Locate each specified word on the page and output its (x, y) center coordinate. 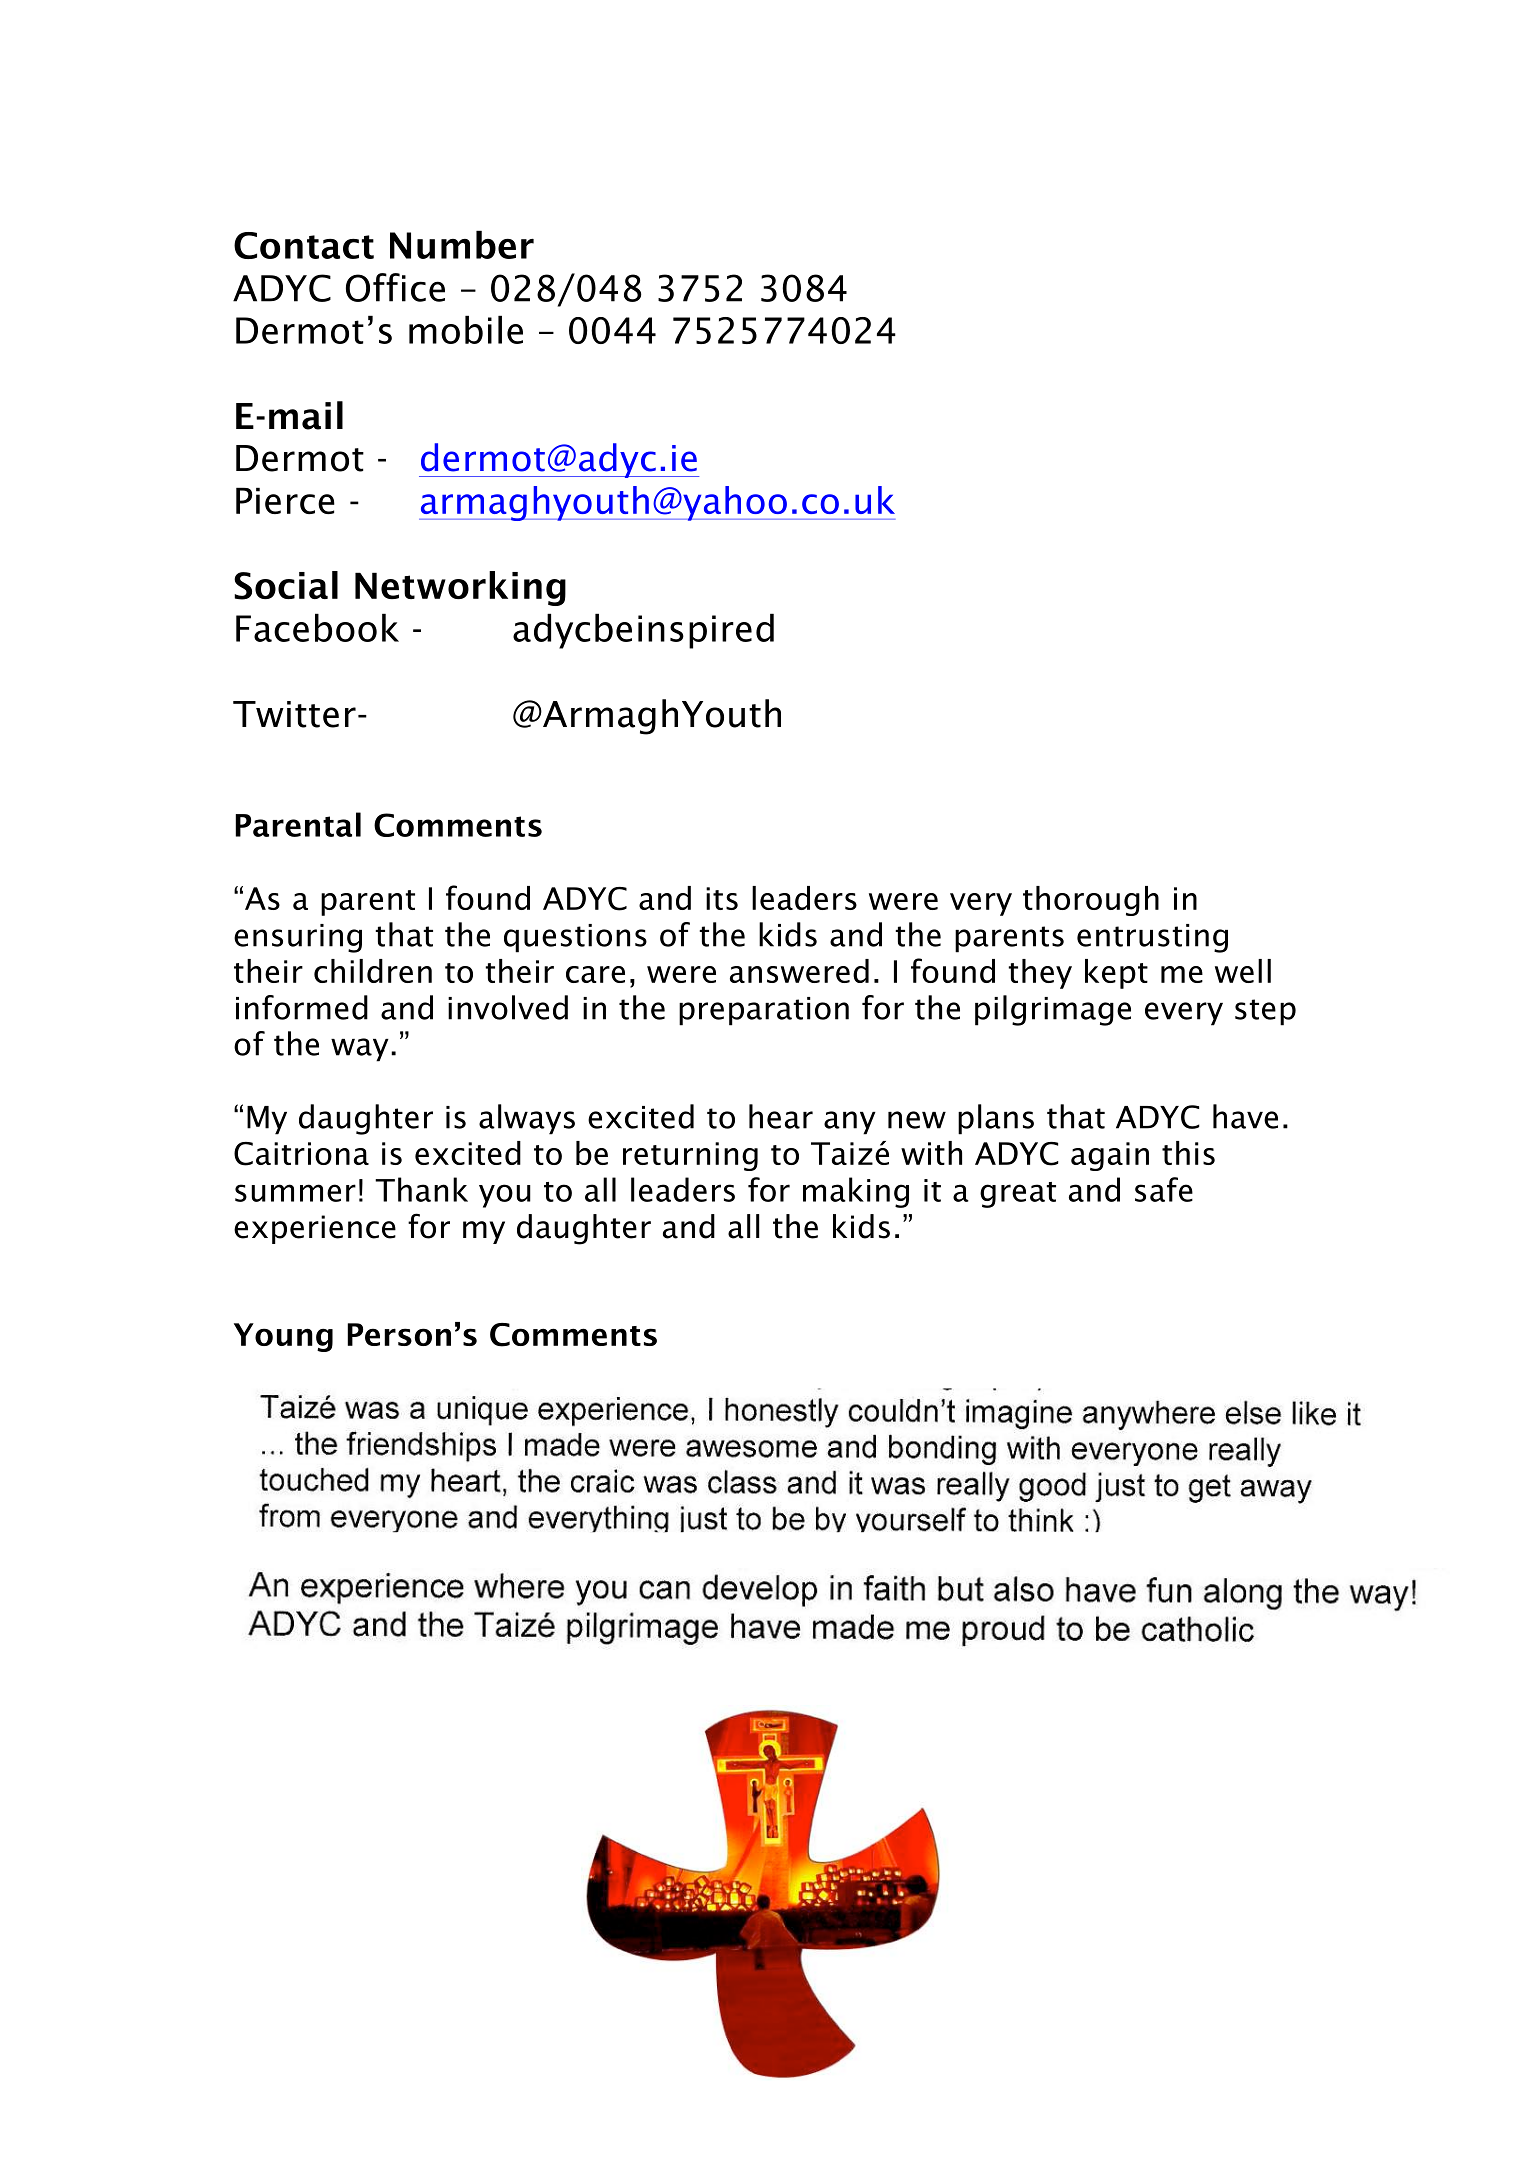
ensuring (298, 938)
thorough (1091, 901)
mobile (466, 329)
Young (283, 1337)
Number (462, 244)
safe (1164, 1189)
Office (395, 287)
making (856, 1192)
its (722, 898)
